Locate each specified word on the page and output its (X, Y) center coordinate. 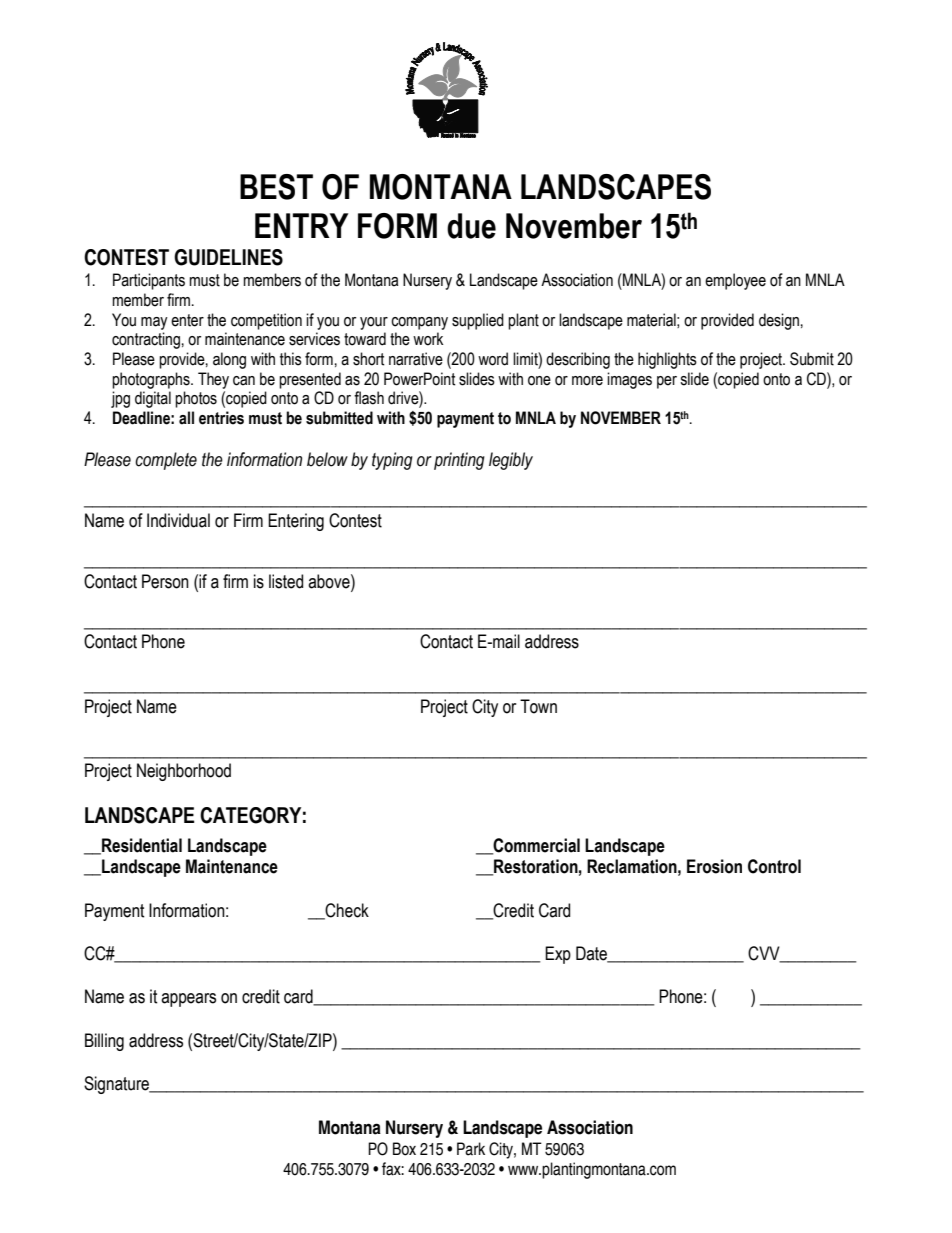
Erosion (714, 866)
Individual (178, 520)
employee (735, 281)
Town (538, 706)
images (629, 380)
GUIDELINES (228, 257)
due (471, 226)
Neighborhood (184, 772)
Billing (104, 1042)
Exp (558, 955)
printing (459, 461)
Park (471, 1149)
